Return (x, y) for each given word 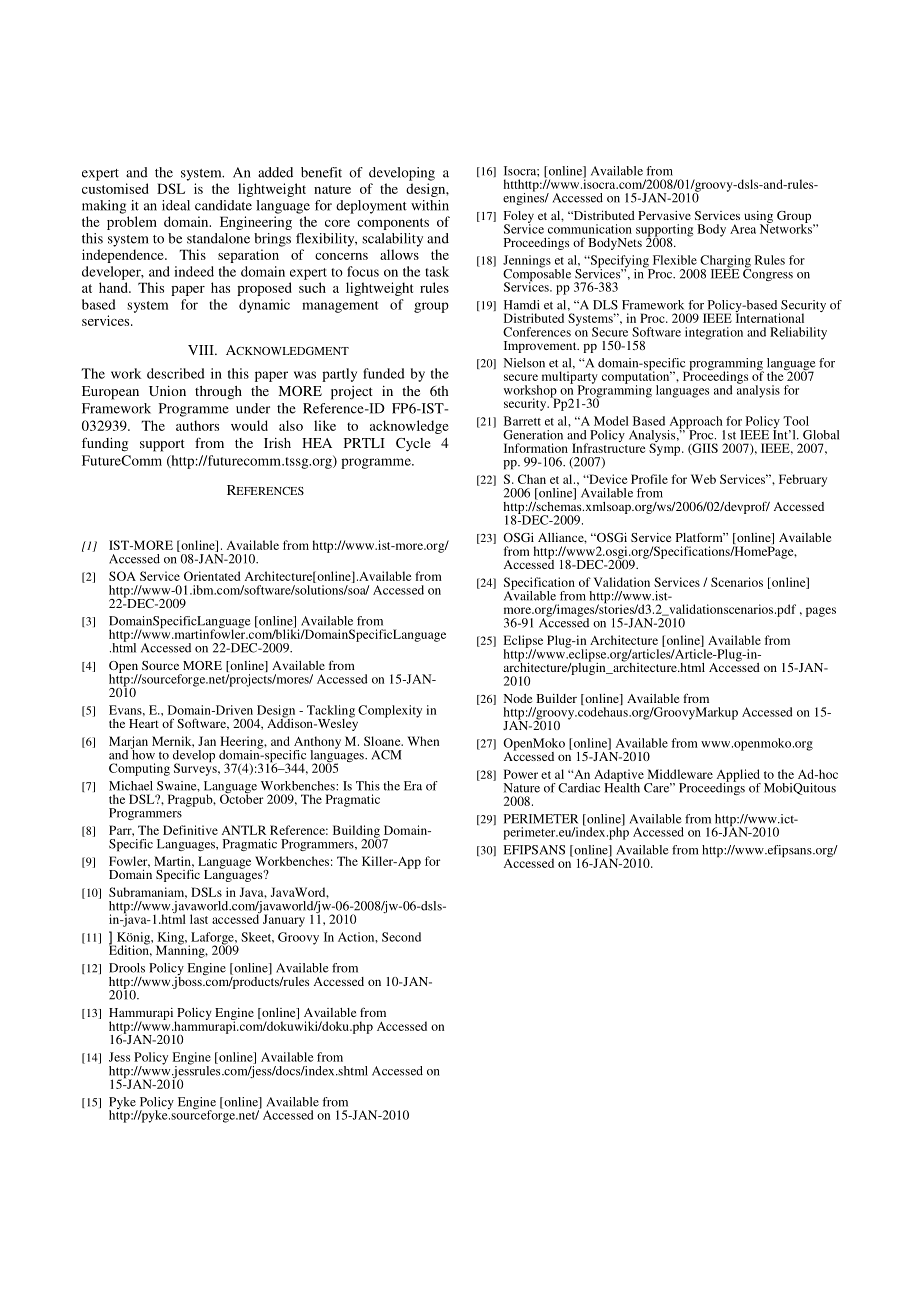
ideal (176, 205)
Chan (532, 479)
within (430, 205)
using (758, 218)
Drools (127, 968)
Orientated (212, 576)
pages (821, 612)
